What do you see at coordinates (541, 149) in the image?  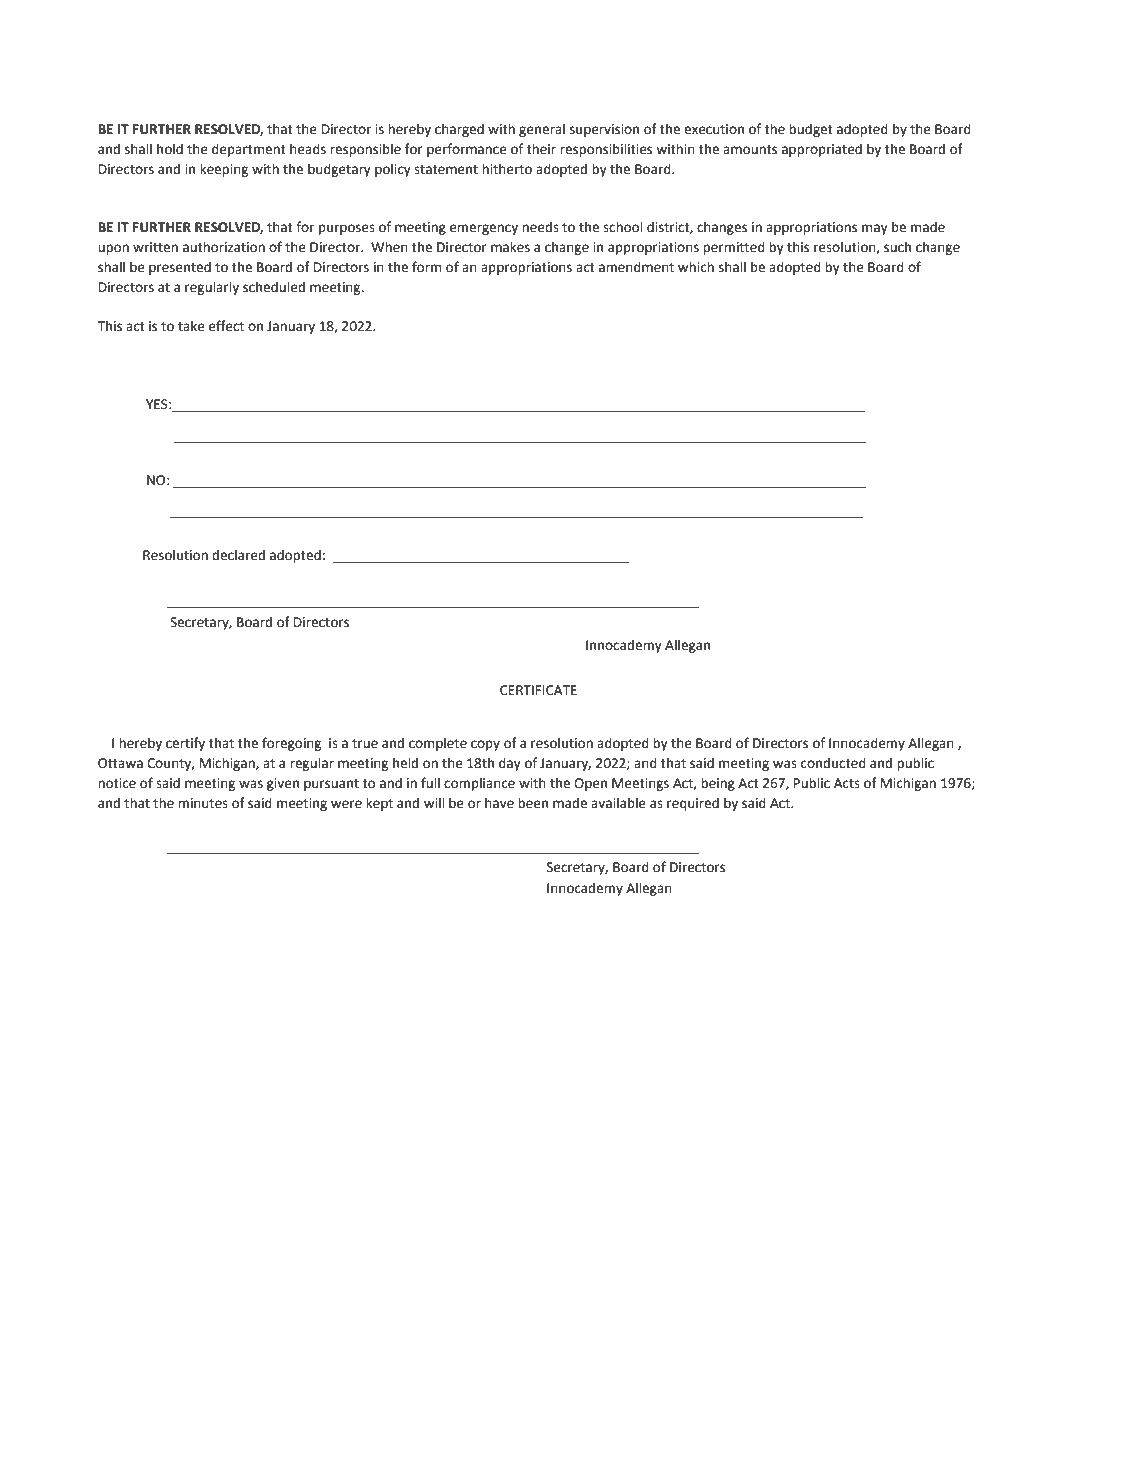 I see `their` at bounding box center [541, 149].
